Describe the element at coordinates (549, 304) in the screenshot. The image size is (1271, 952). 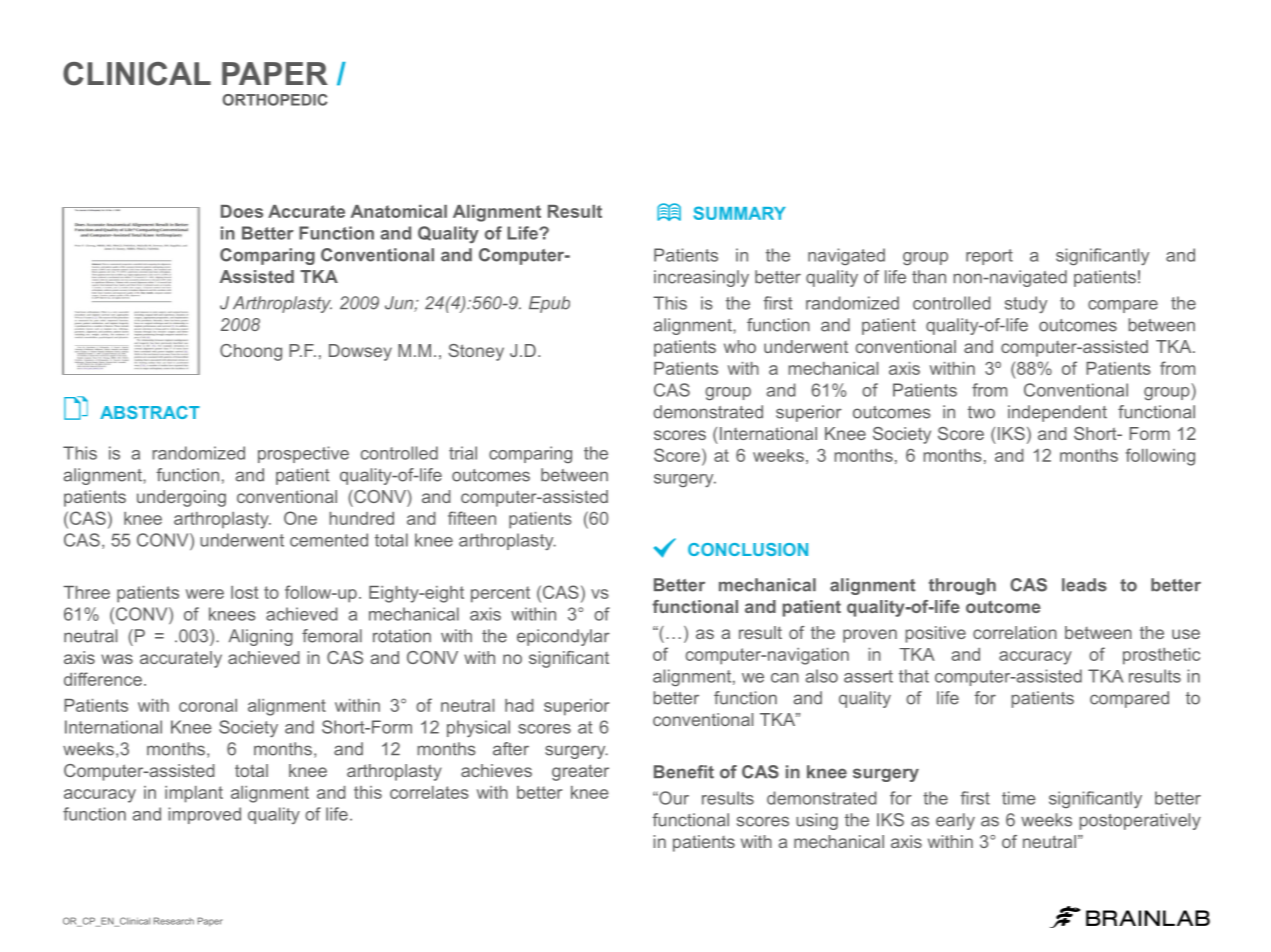
I see `Epub` at that location.
